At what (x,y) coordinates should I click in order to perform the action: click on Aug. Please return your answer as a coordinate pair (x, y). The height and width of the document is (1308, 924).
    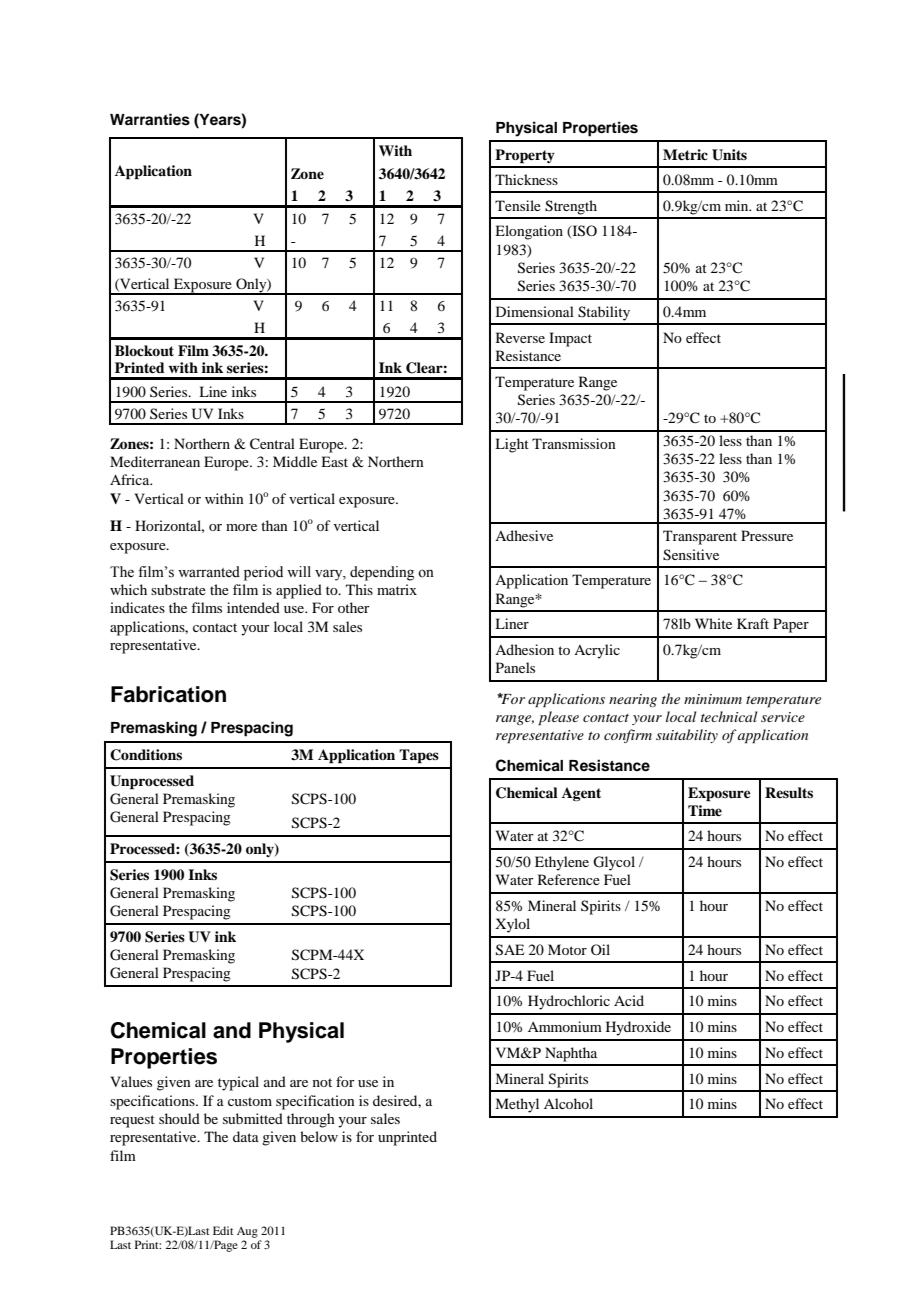
    Looking at the image, I should click on (247, 1232).
